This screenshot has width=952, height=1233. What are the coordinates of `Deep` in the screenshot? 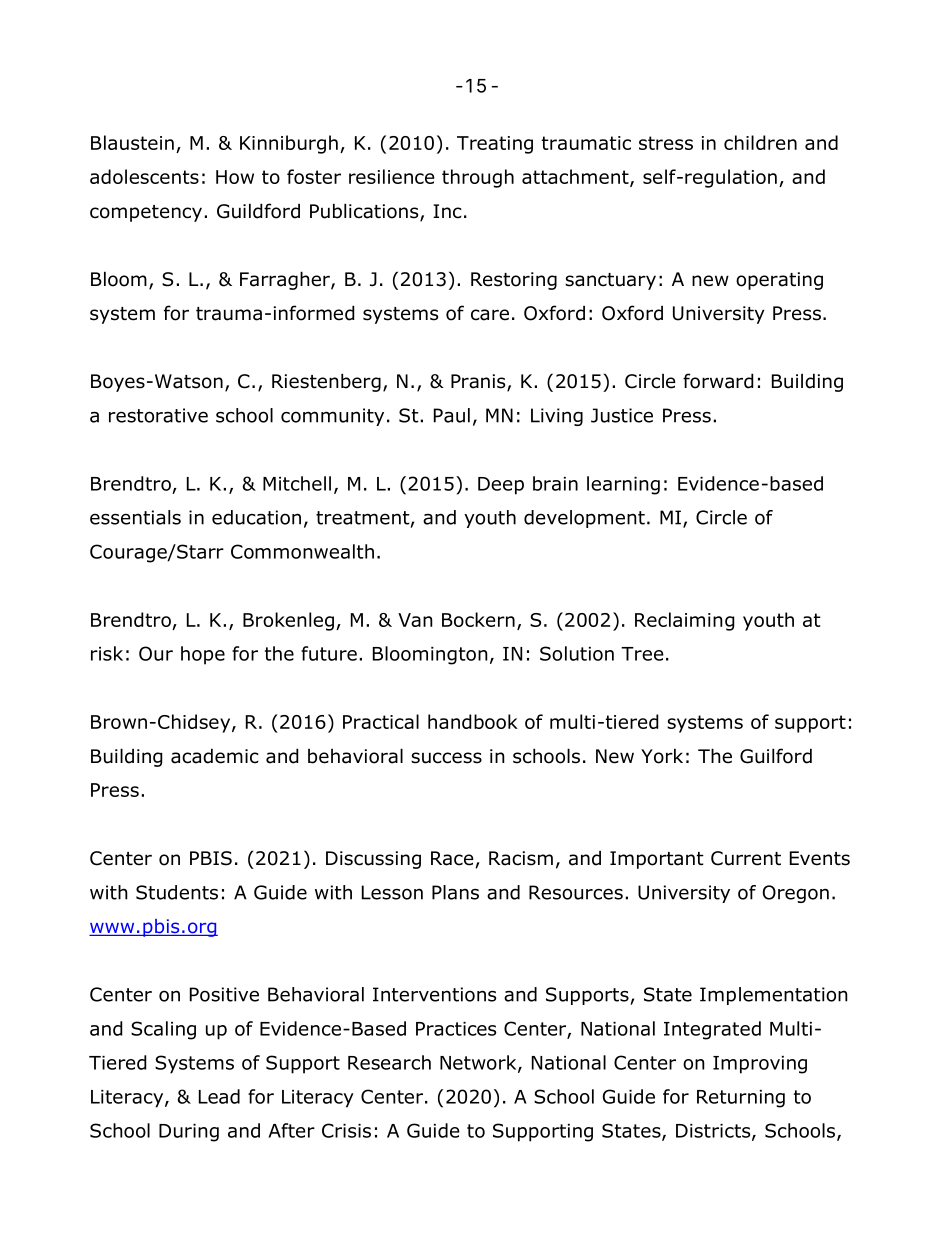 It's located at (501, 486).
